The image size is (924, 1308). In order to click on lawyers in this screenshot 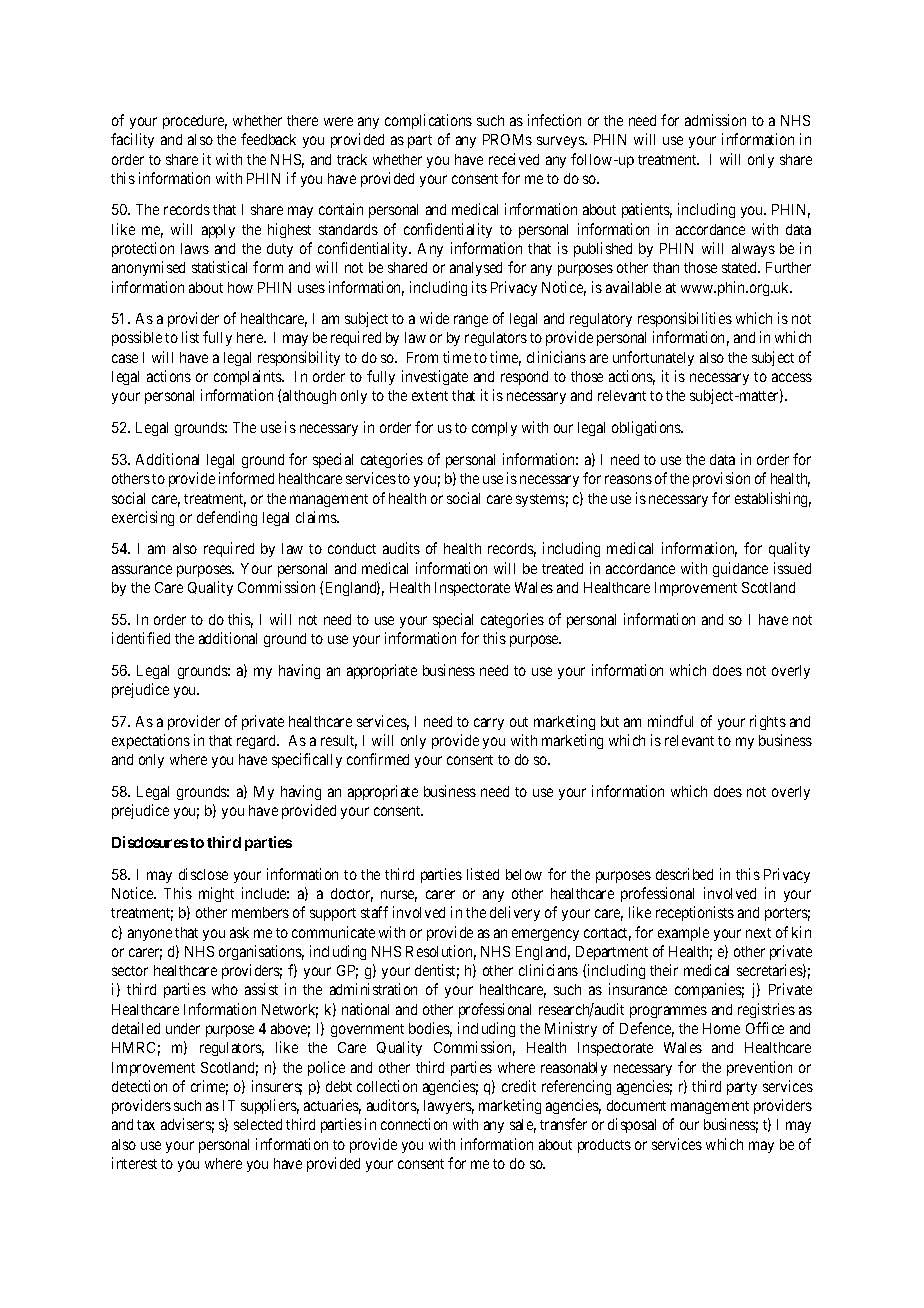, I will do `click(449, 1107)`.
